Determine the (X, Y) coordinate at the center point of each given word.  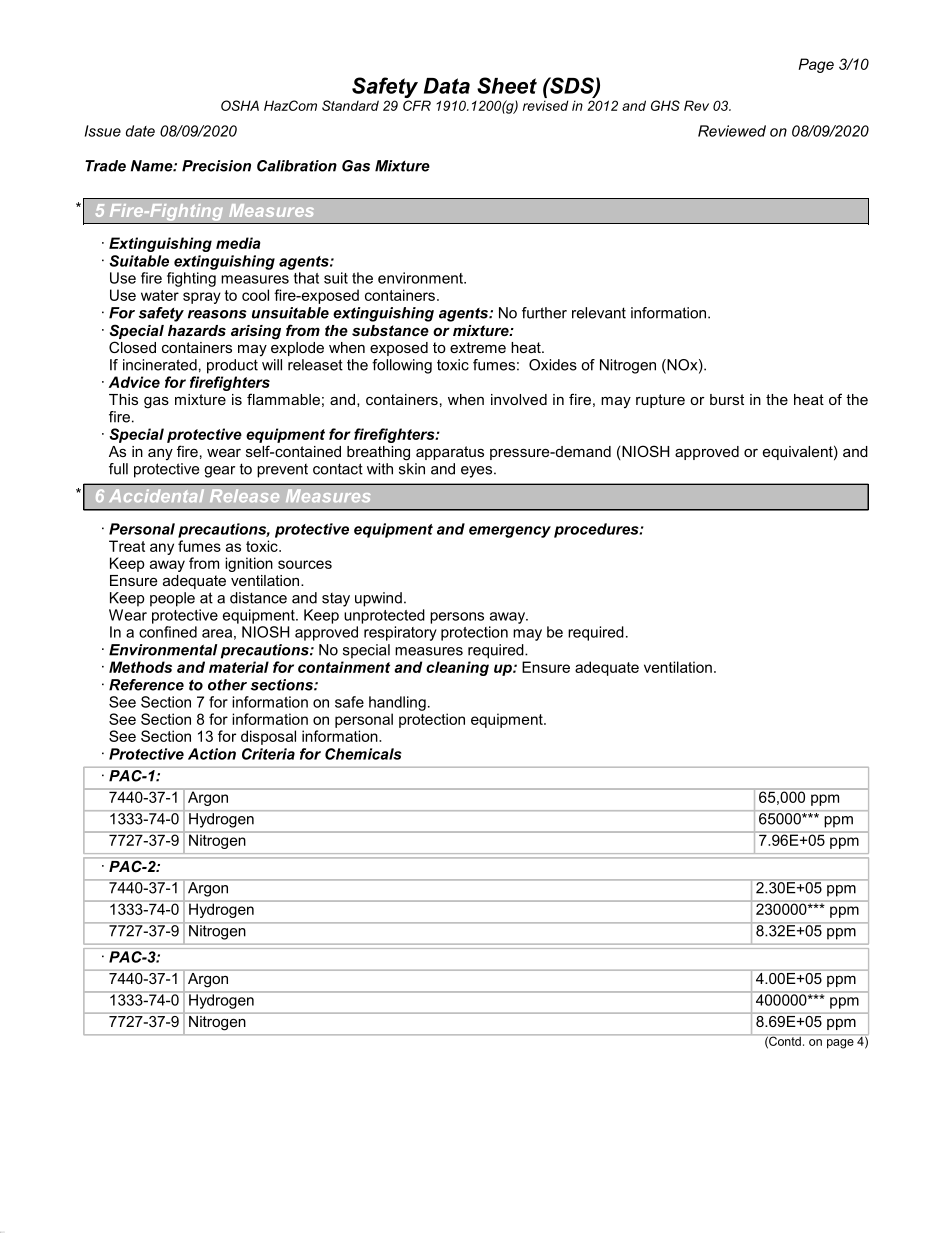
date (140, 131)
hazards (197, 330)
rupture (660, 401)
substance (390, 330)
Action (212, 754)
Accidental (156, 495)
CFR (417, 105)
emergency (510, 532)
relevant (599, 313)
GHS (665, 105)
